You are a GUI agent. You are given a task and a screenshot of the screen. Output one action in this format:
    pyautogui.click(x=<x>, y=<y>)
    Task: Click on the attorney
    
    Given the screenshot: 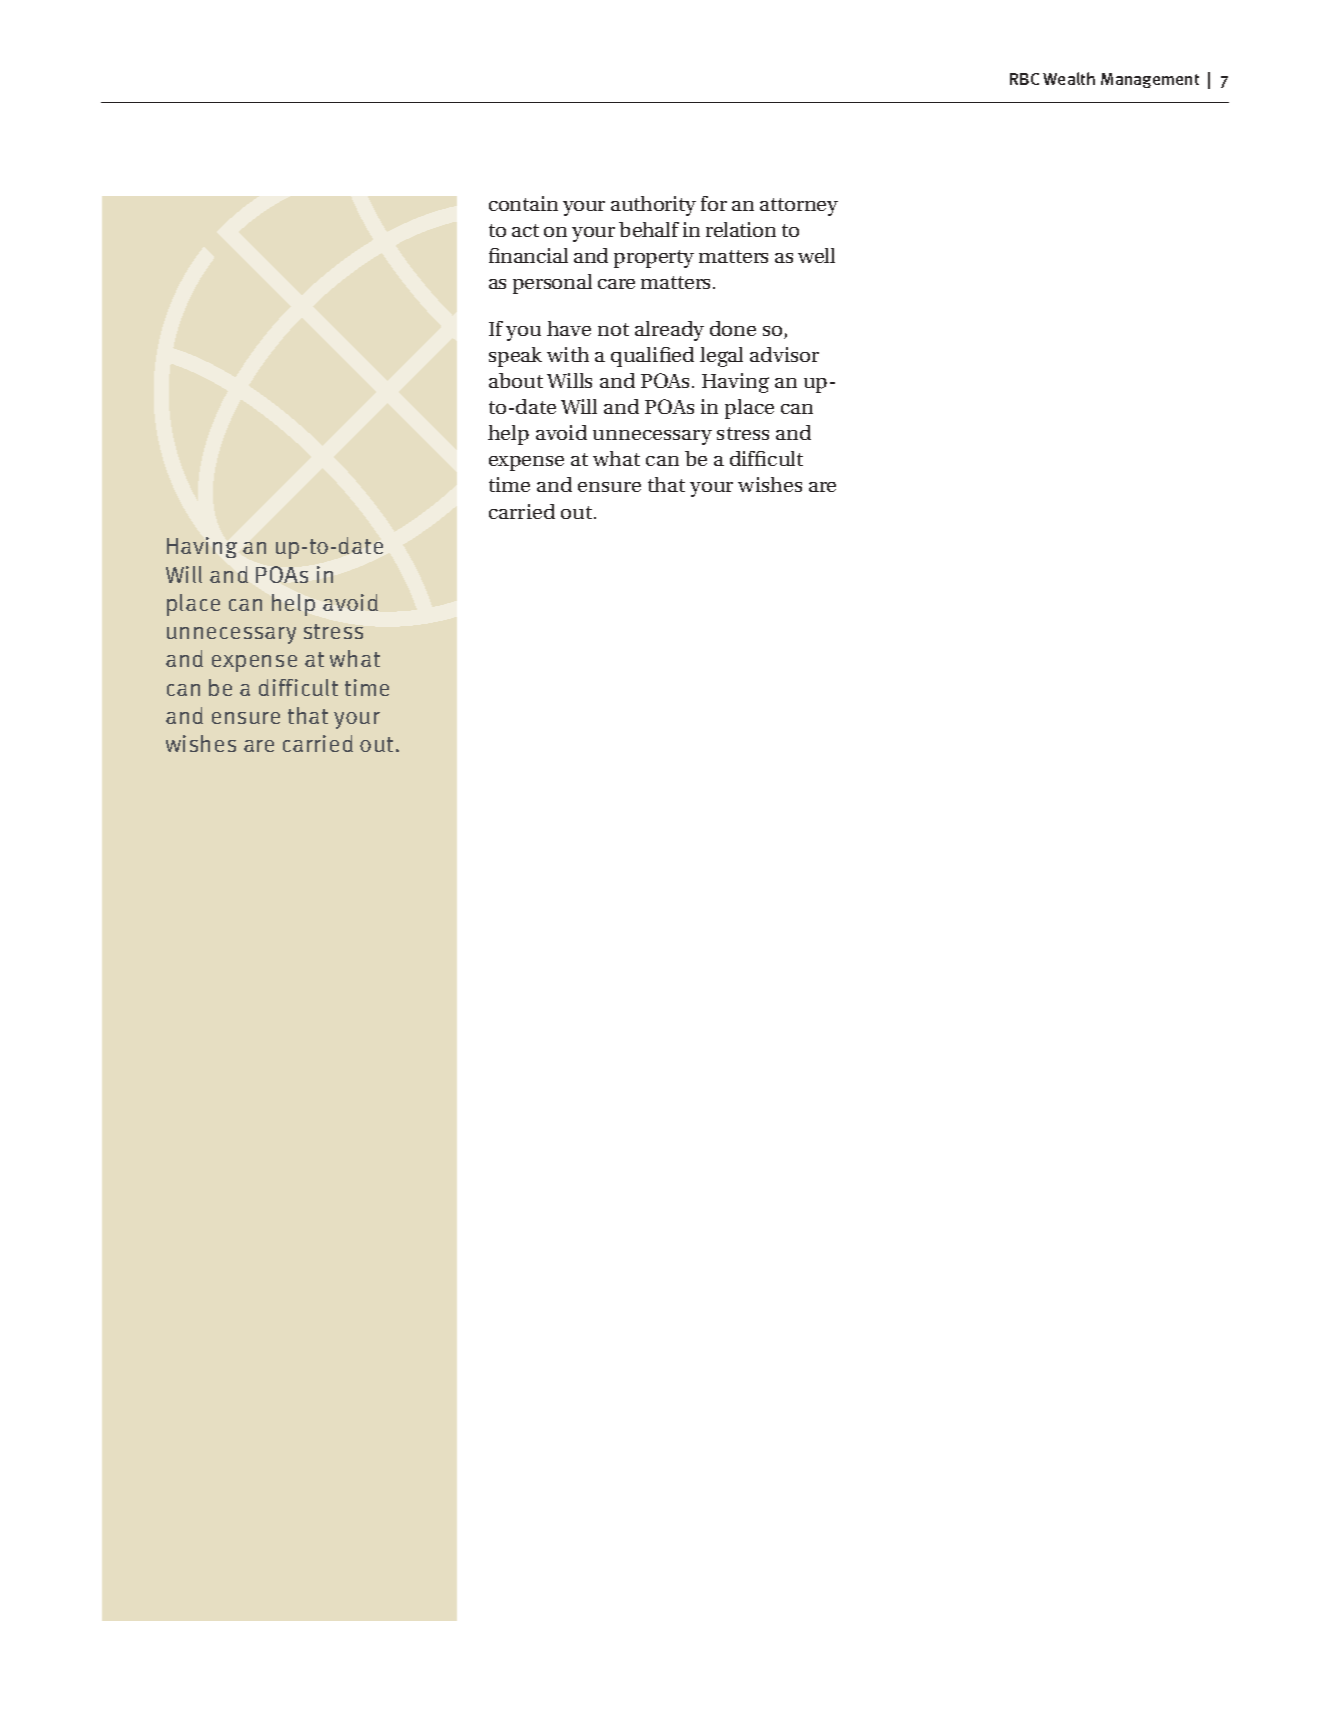 What is the action you would take?
    pyautogui.click(x=799, y=207)
